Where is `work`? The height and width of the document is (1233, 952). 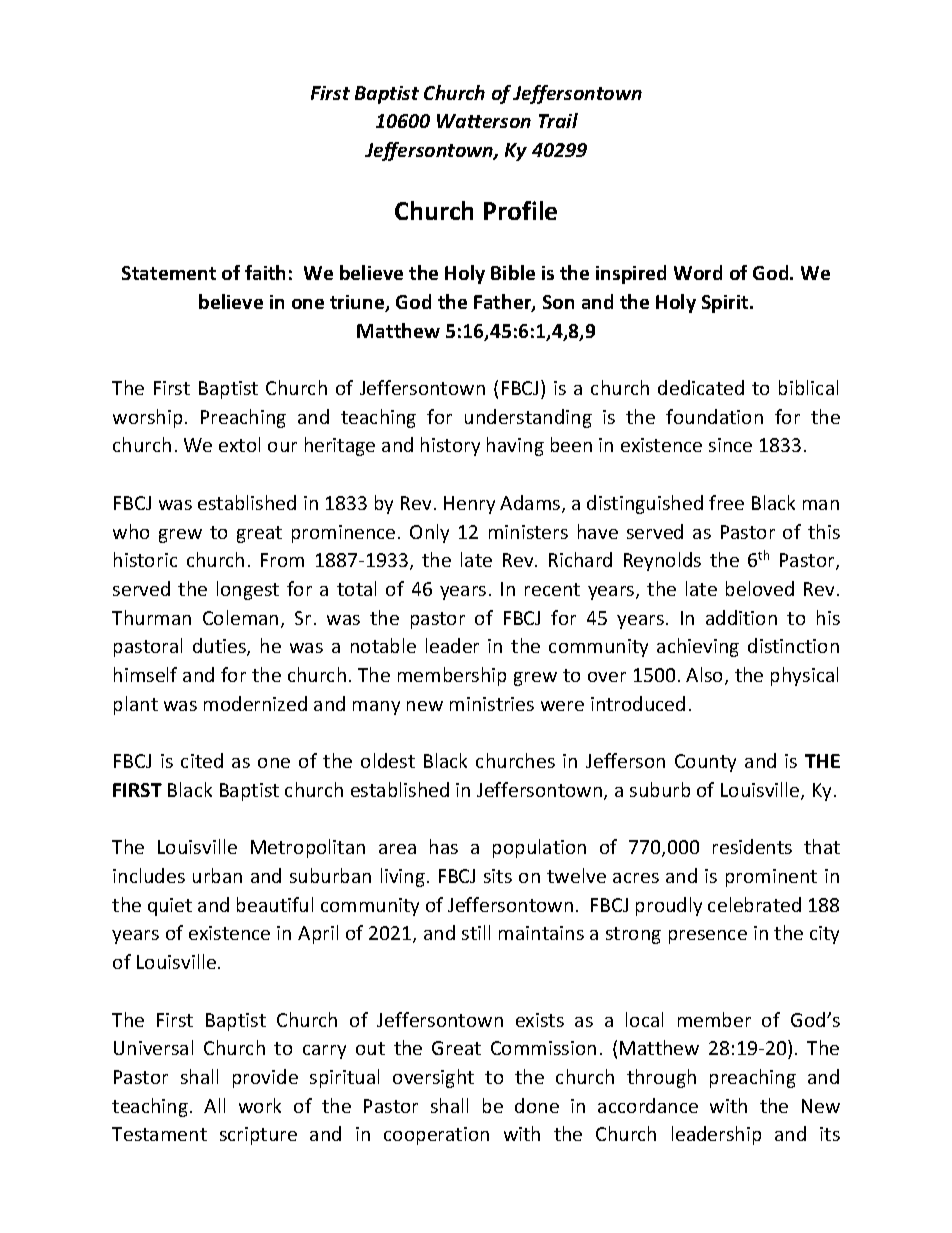
work is located at coordinates (260, 1105).
